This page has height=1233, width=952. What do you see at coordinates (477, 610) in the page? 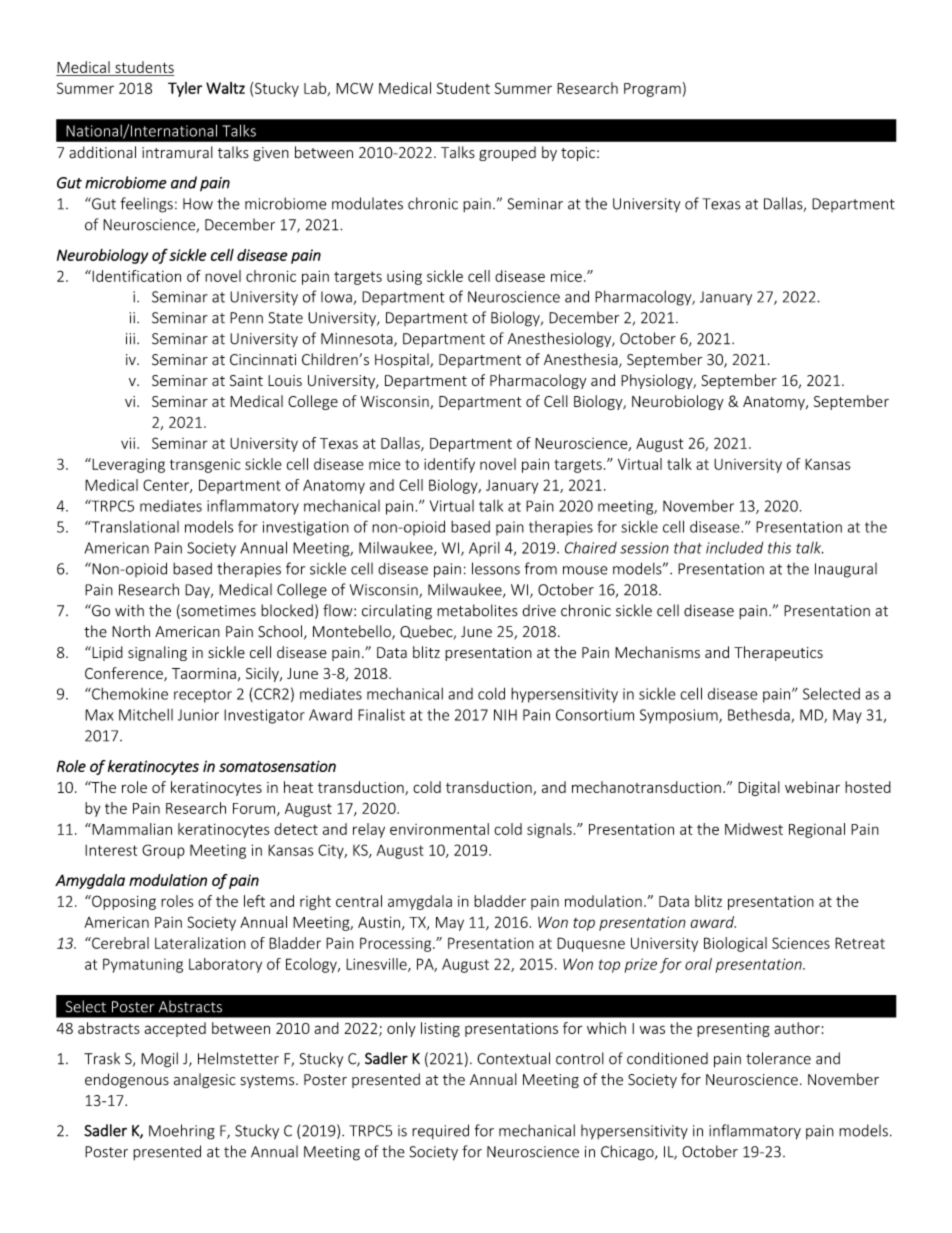
I see `metabolites` at bounding box center [477, 610].
